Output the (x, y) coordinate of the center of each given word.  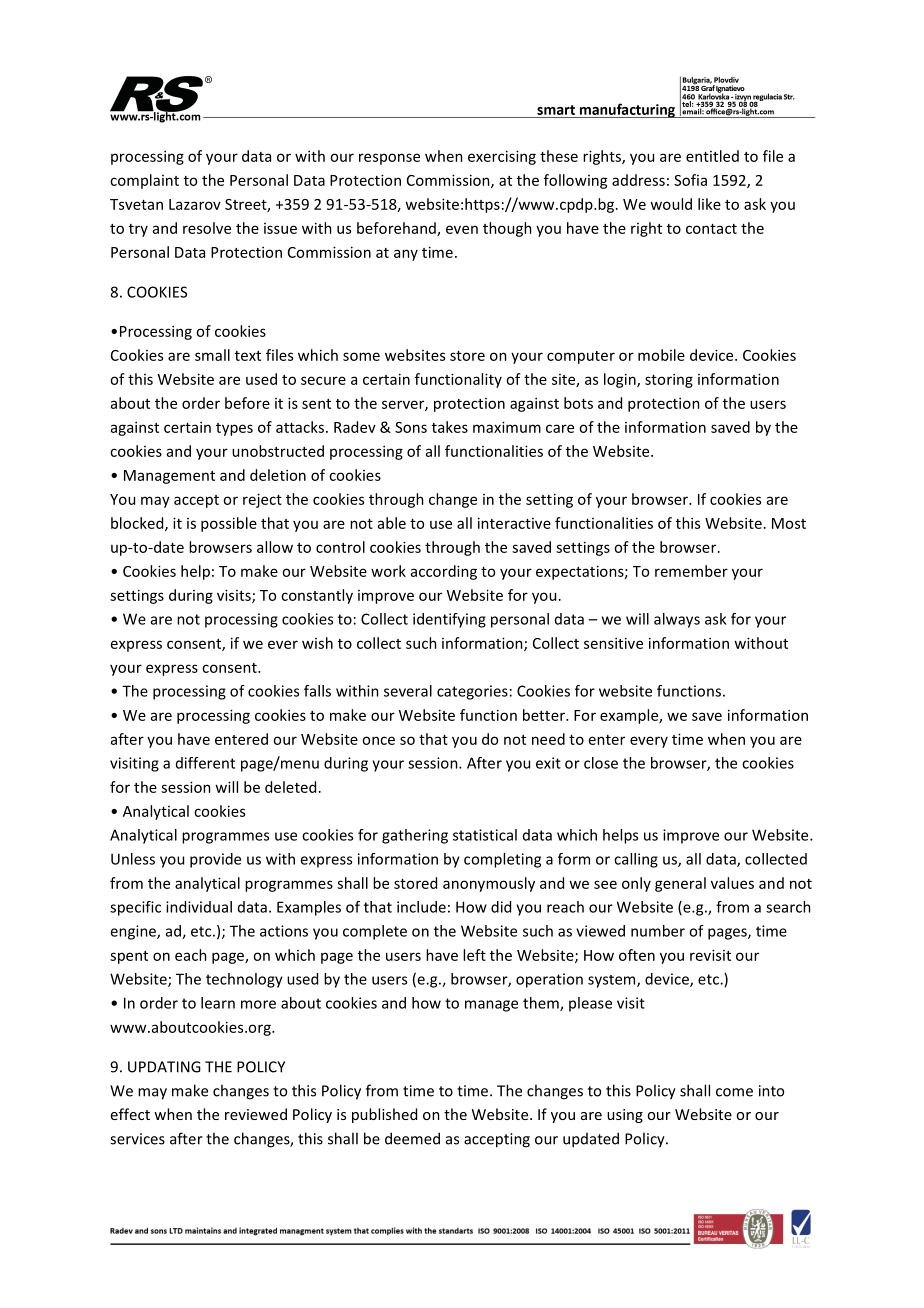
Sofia (690, 180)
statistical (485, 835)
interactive (514, 523)
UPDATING (164, 1067)
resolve (207, 228)
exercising (502, 157)
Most (789, 523)
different (205, 763)
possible (229, 524)
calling (636, 860)
